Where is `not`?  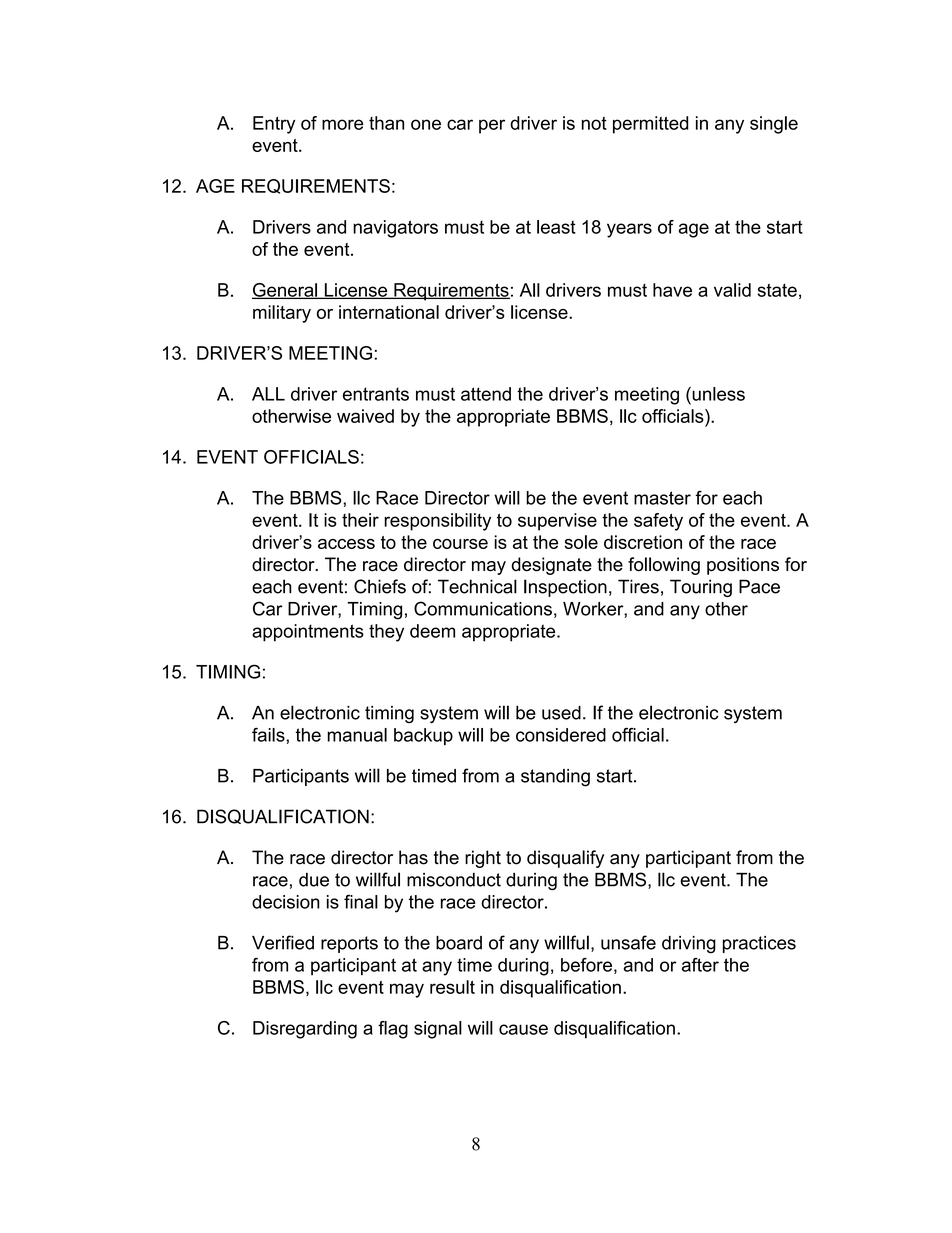
not is located at coordinates (594, 123).
